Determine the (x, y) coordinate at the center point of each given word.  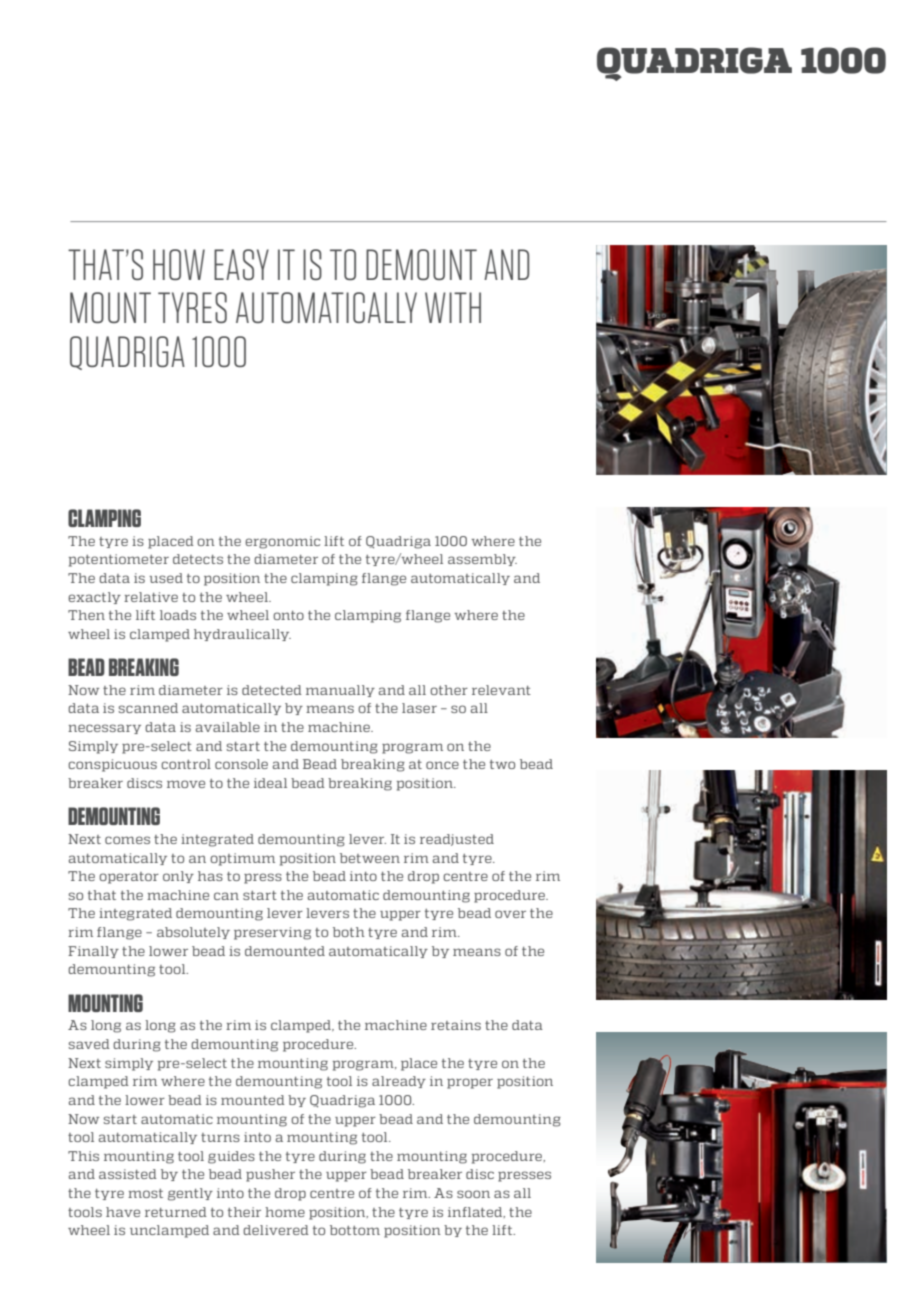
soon (473, 1194)
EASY (241, 264)
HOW (179, 264)
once (442, 765)
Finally (93, 952)
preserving (272, 933)
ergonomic (282, 542)
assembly (482, 560)
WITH (453, 307)
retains (456, 1025)
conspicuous (112, 765)
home (285, 1212)
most (145, 1193)
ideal (270, 783)
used (166, 578)
